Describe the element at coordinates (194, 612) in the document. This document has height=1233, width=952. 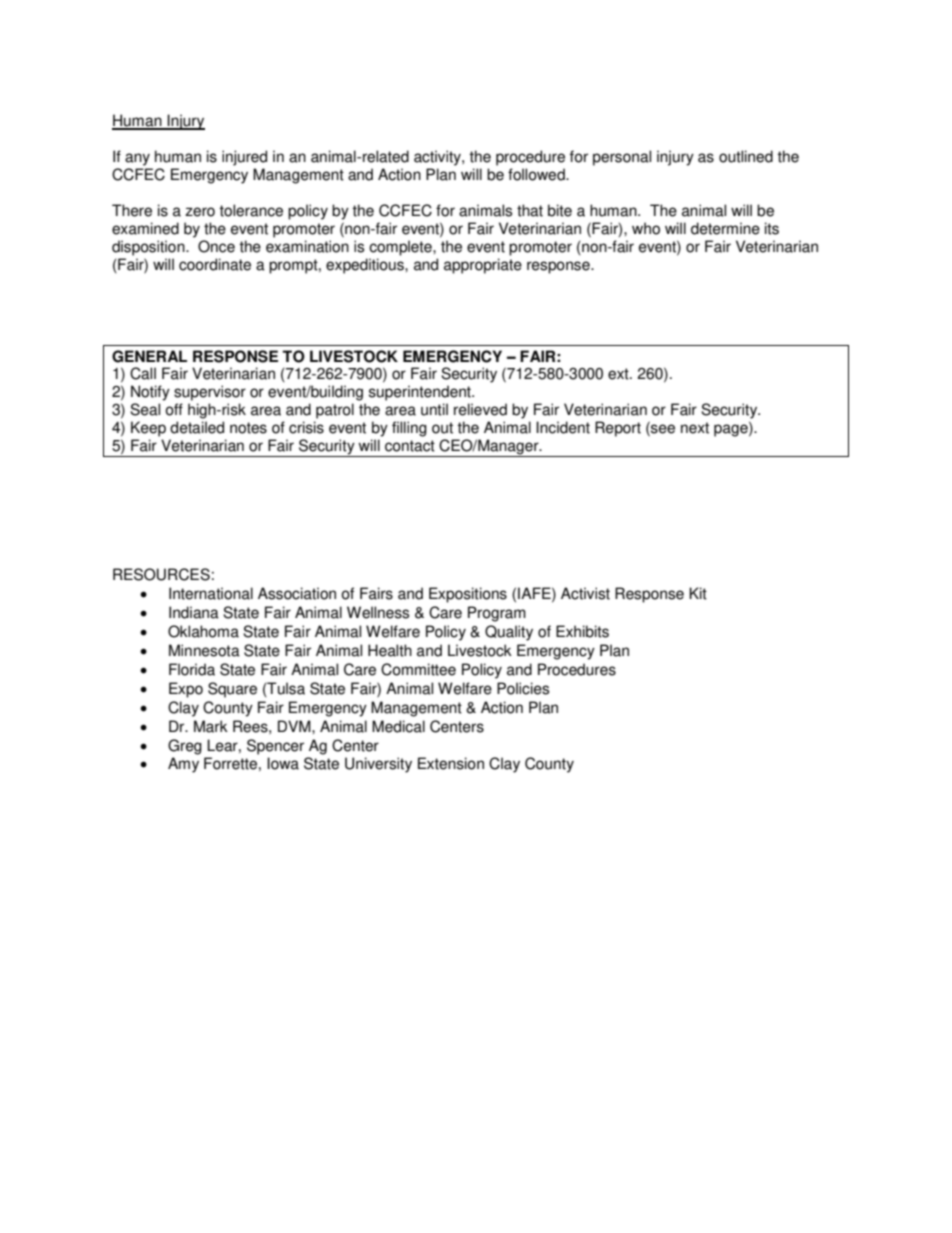
I see `Indiana` at that location.
